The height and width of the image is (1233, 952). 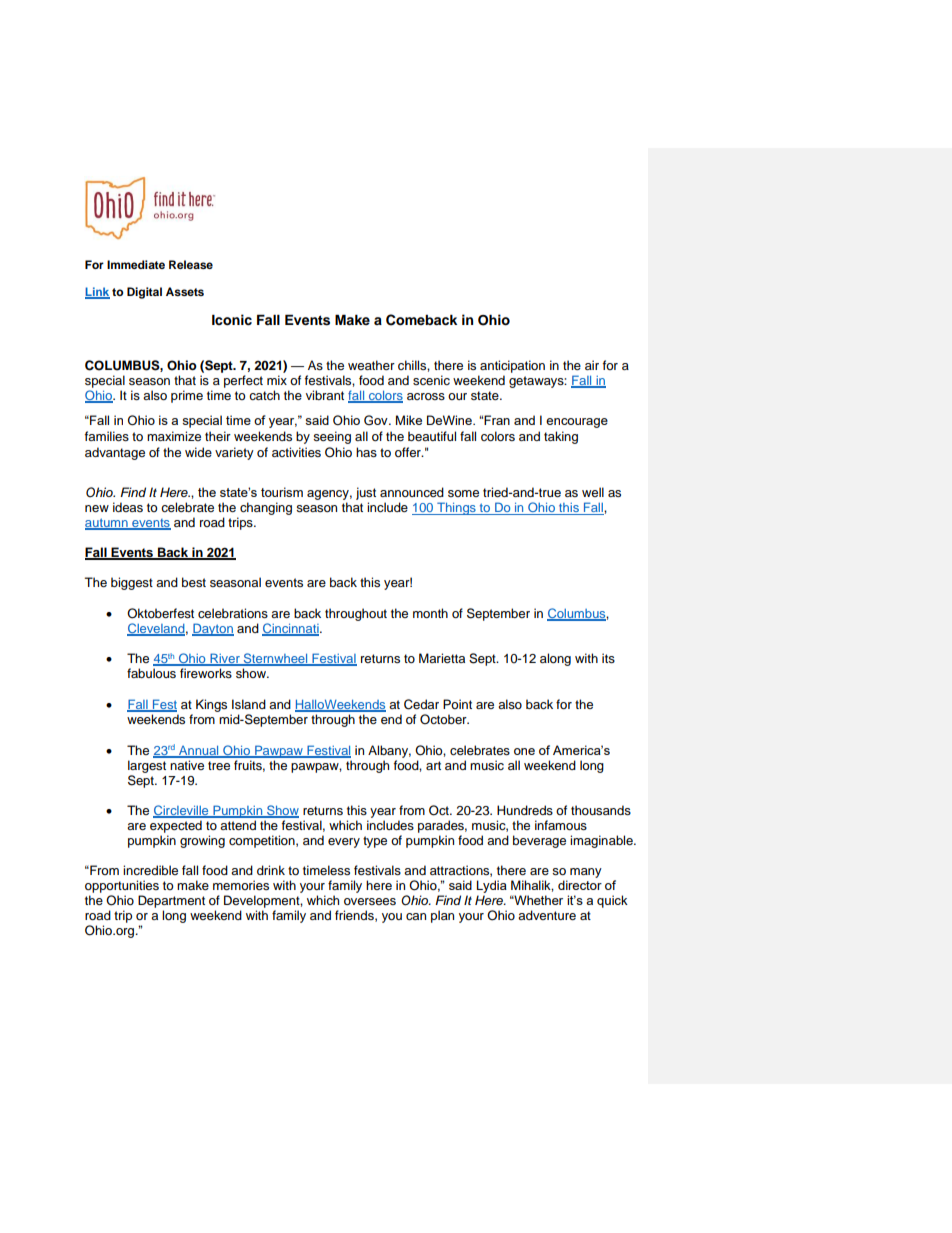 What do you see at coordinates (370, 901) in the image?
I see `oversees` at bounding box center [370, 901].
